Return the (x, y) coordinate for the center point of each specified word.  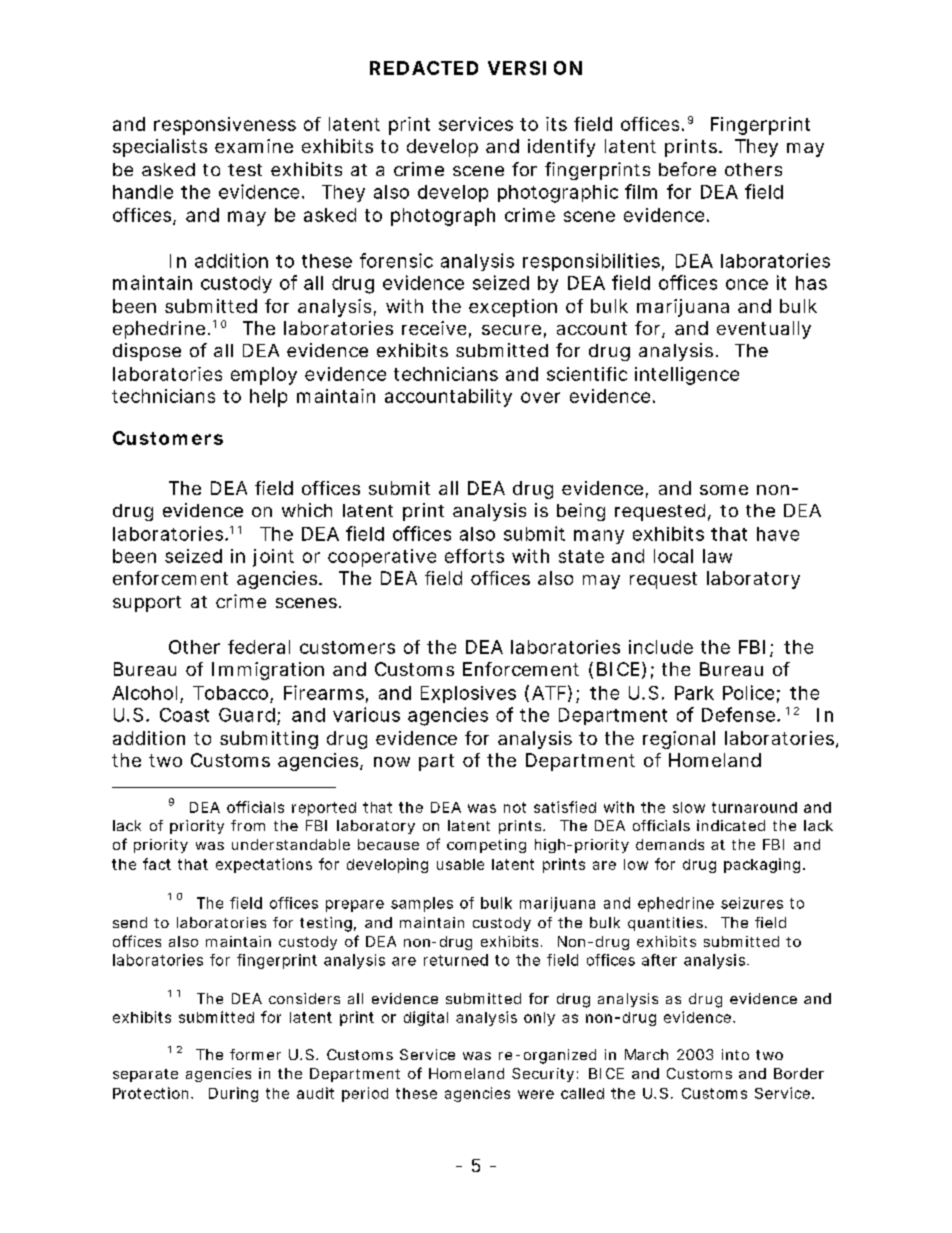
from (248, 825)
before (687, 169)
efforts (474, 556)
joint (273, 558)
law (717, 556)
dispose (147, 352)
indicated (731, 825)
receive (434, 328)
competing (486, 846)
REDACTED (424, 68)
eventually (764, 330)
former (255, 1054)
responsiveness (225, 126)
